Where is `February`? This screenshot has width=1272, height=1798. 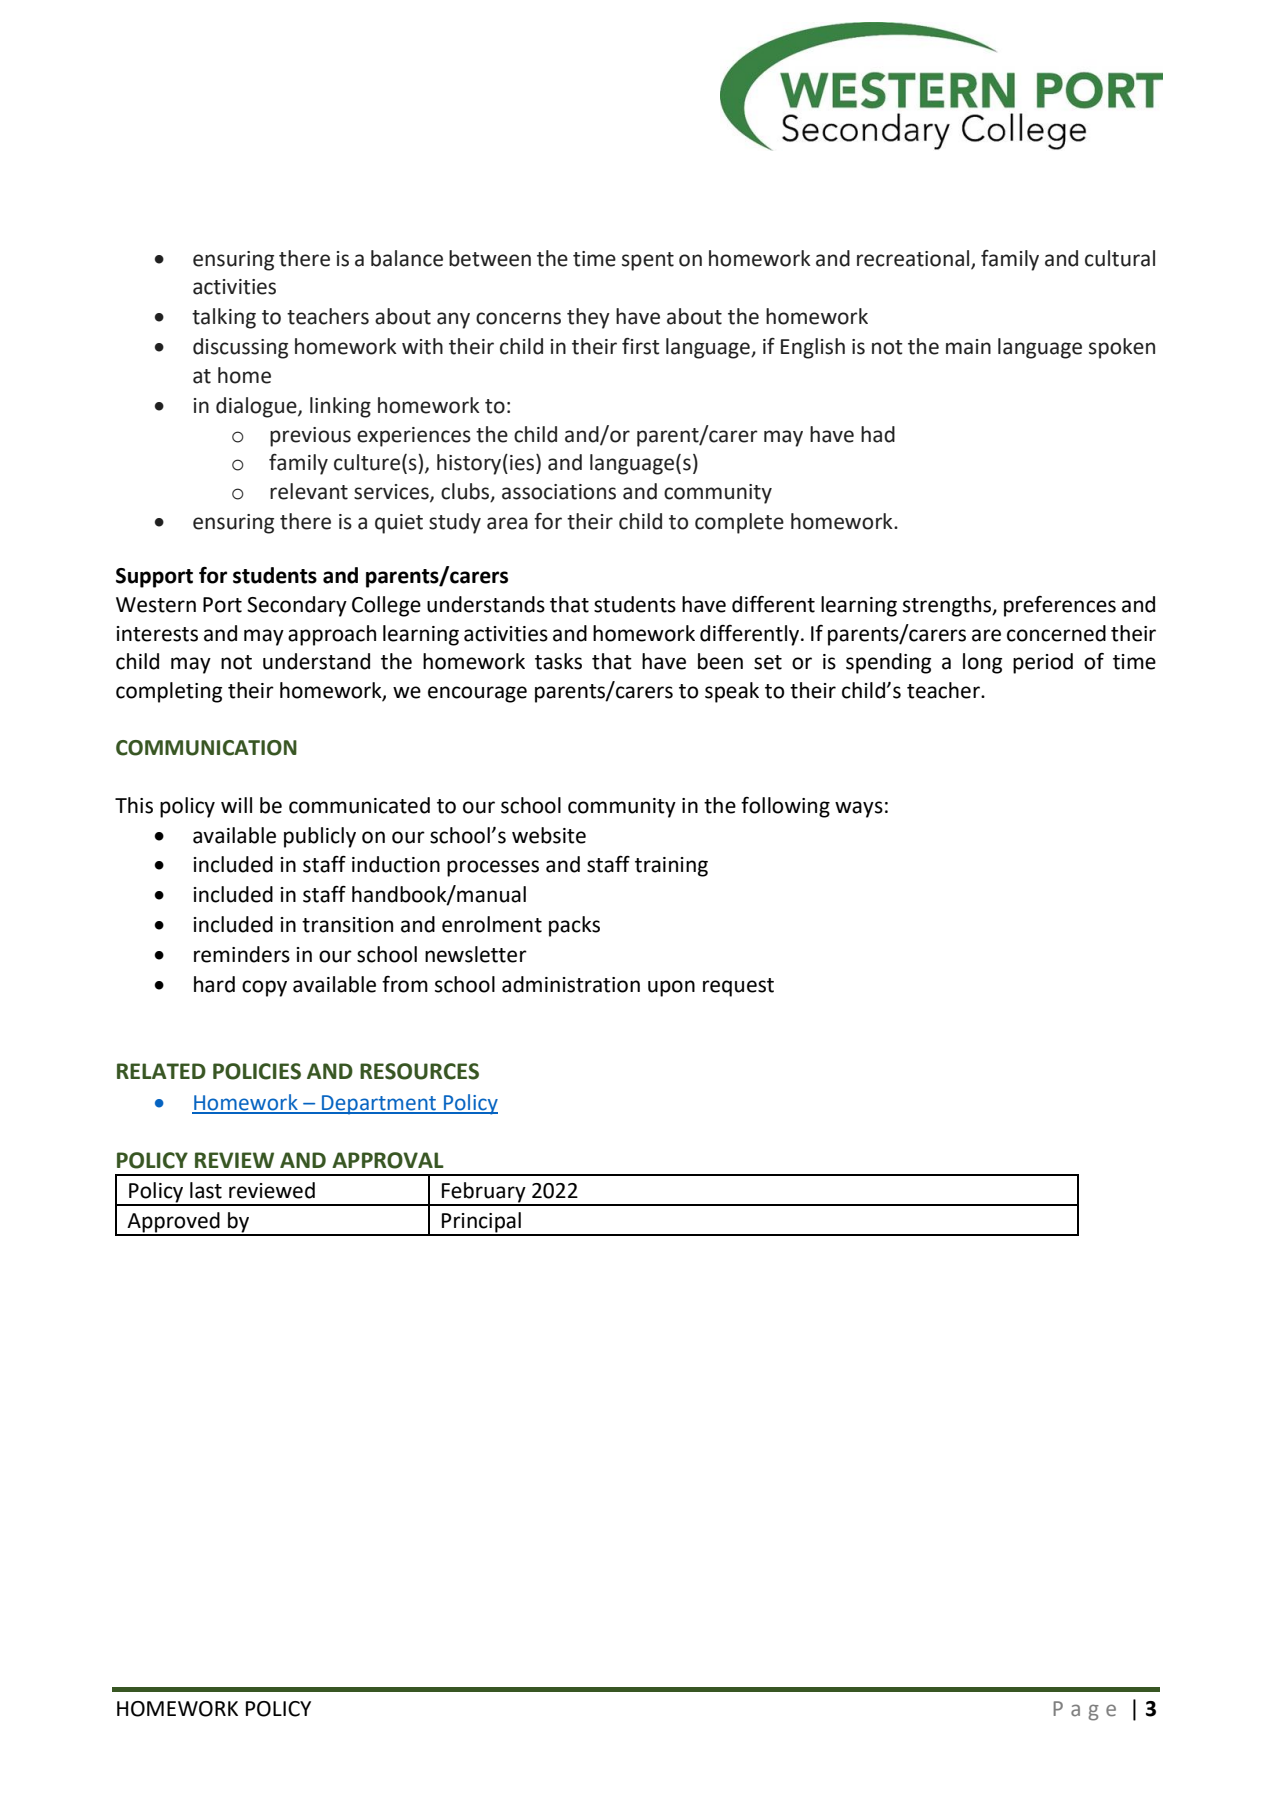
February is located at coordinates (484, 1193).
